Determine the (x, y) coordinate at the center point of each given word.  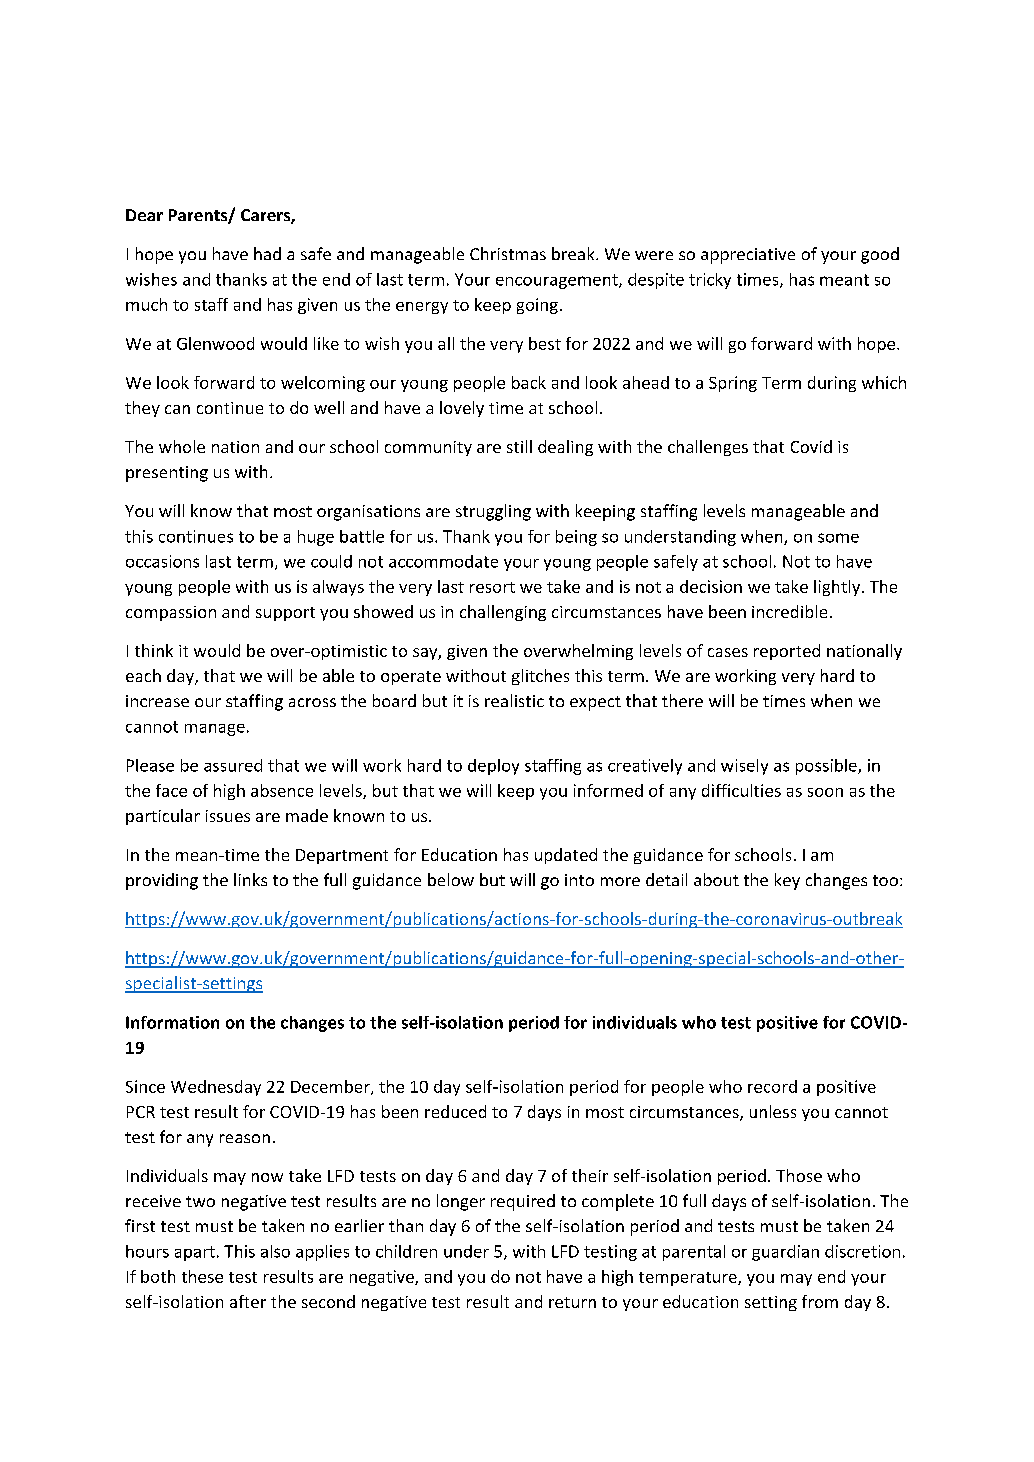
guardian (785, 1253)
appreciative (748, 256)
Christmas (508, 253)
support (285, 614)
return (572, 1302)
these (202, 1276)
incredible (789, 611)
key (787, 881)
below (451, 879)
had (267, 253)
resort (492, 587)
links (250, 879)
